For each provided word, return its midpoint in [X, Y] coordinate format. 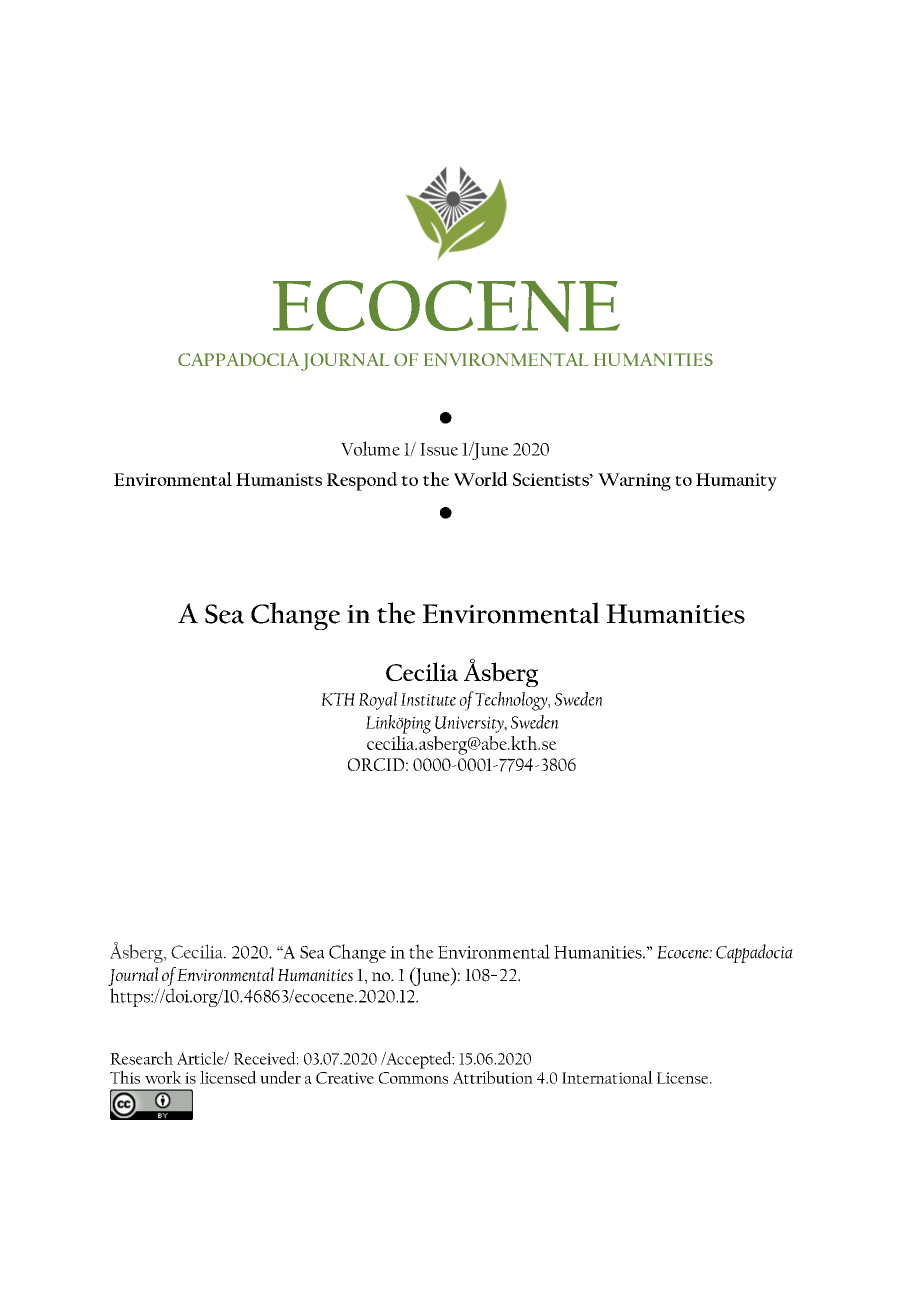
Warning [634, 482]
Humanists [279, 479]
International [607, 1077]
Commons [413, 1078]
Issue [439, 449]
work [163, 1077]
